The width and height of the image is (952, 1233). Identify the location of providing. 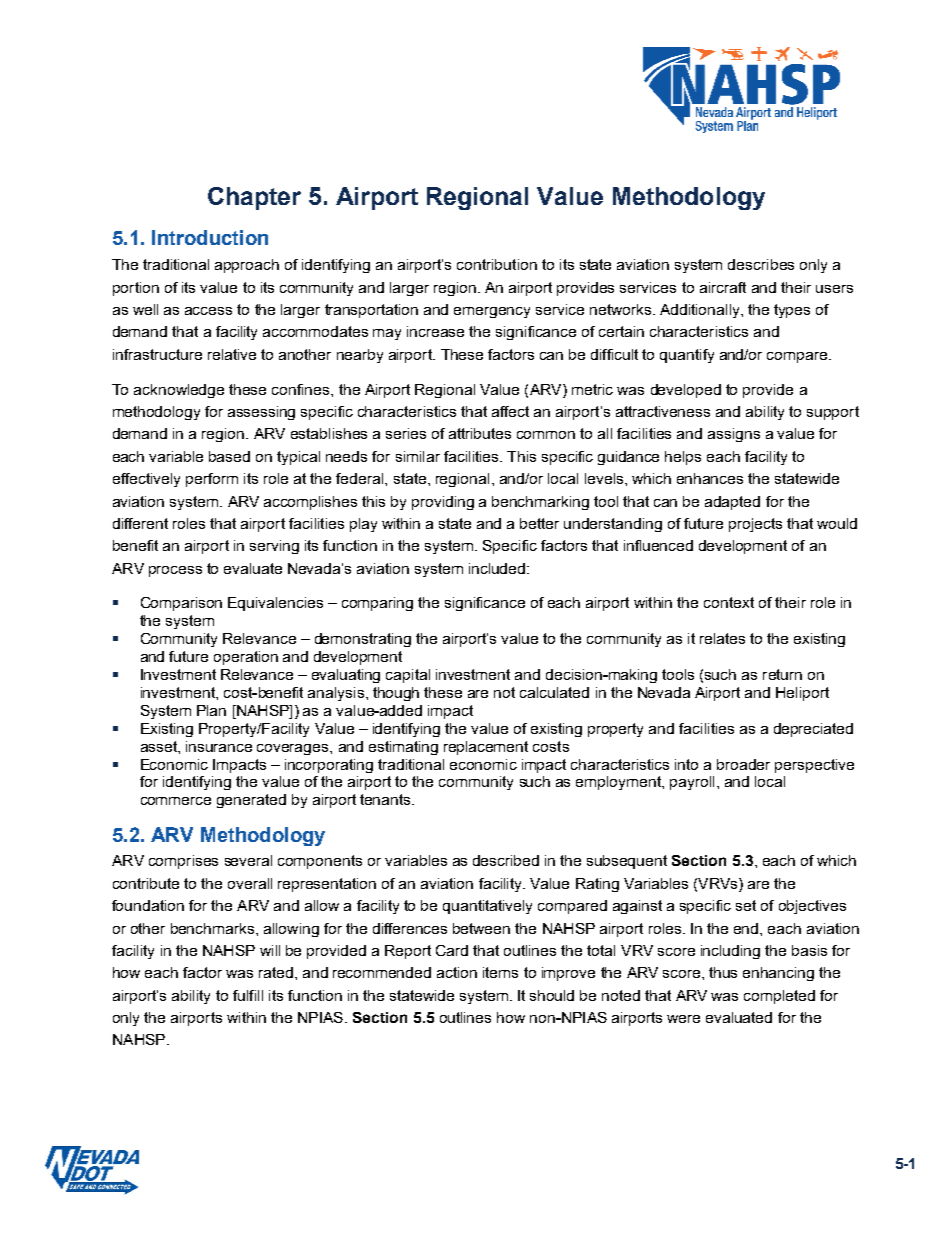
(443, 503).
